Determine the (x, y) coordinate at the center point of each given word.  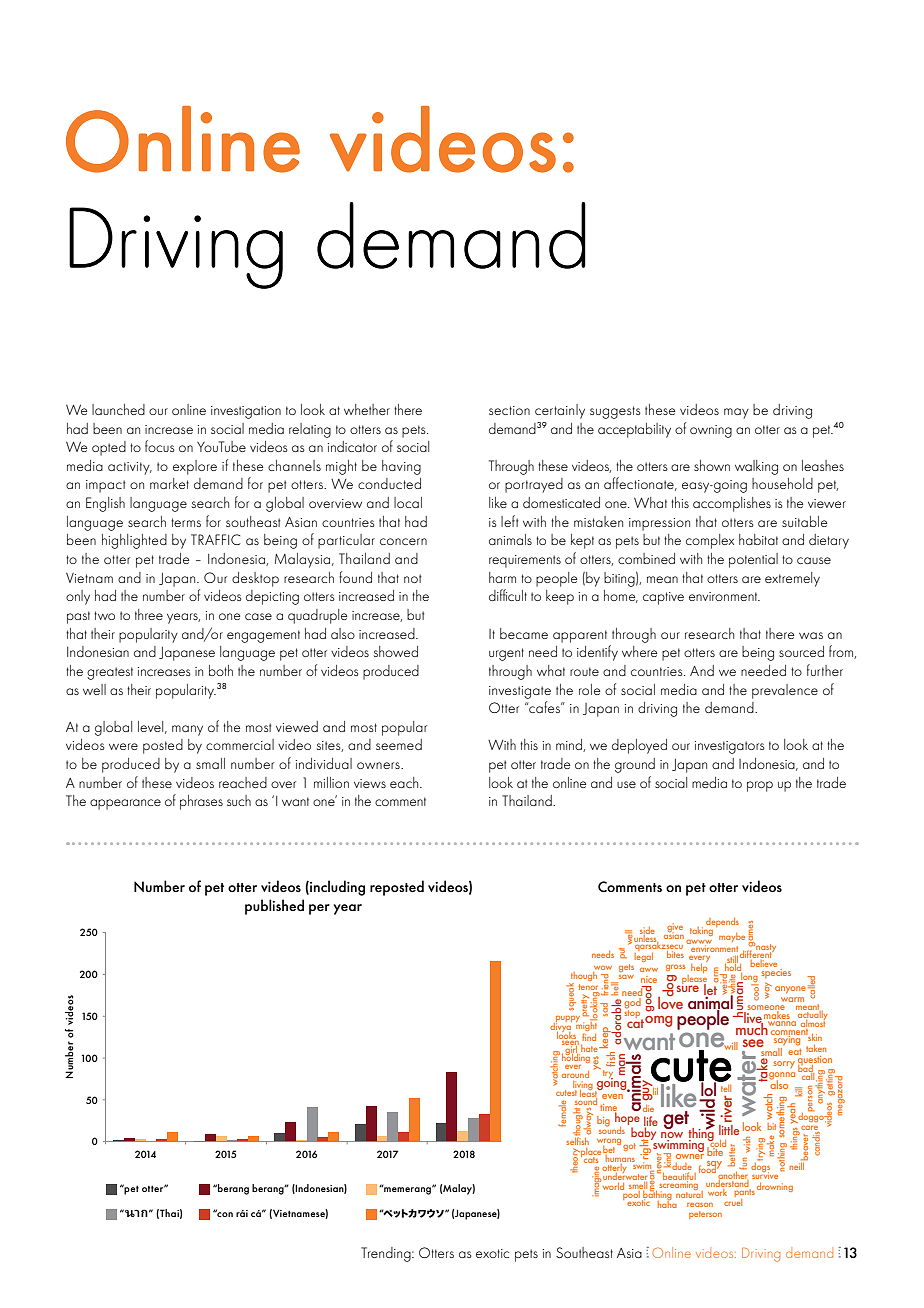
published (274, 907)
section (509, 410)
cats (591, 1160)
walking (756, 467)
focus (160, 446)
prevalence (785, 691)
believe (763, 962)
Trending (387, 1254)
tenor (588, 987)
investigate (520, 692)
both (221, 670)
